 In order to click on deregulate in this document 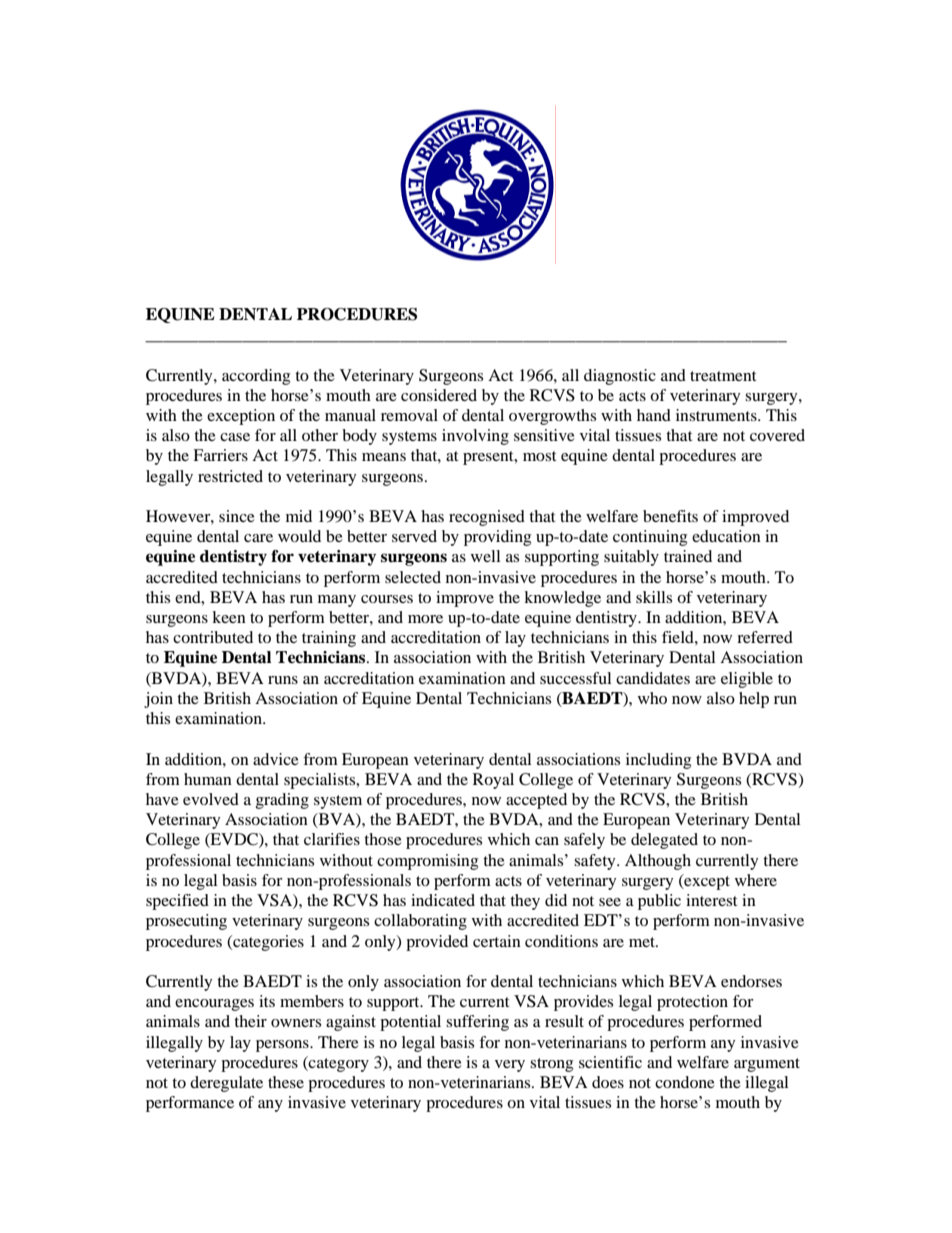, I will do `click(226, 1084)`.
